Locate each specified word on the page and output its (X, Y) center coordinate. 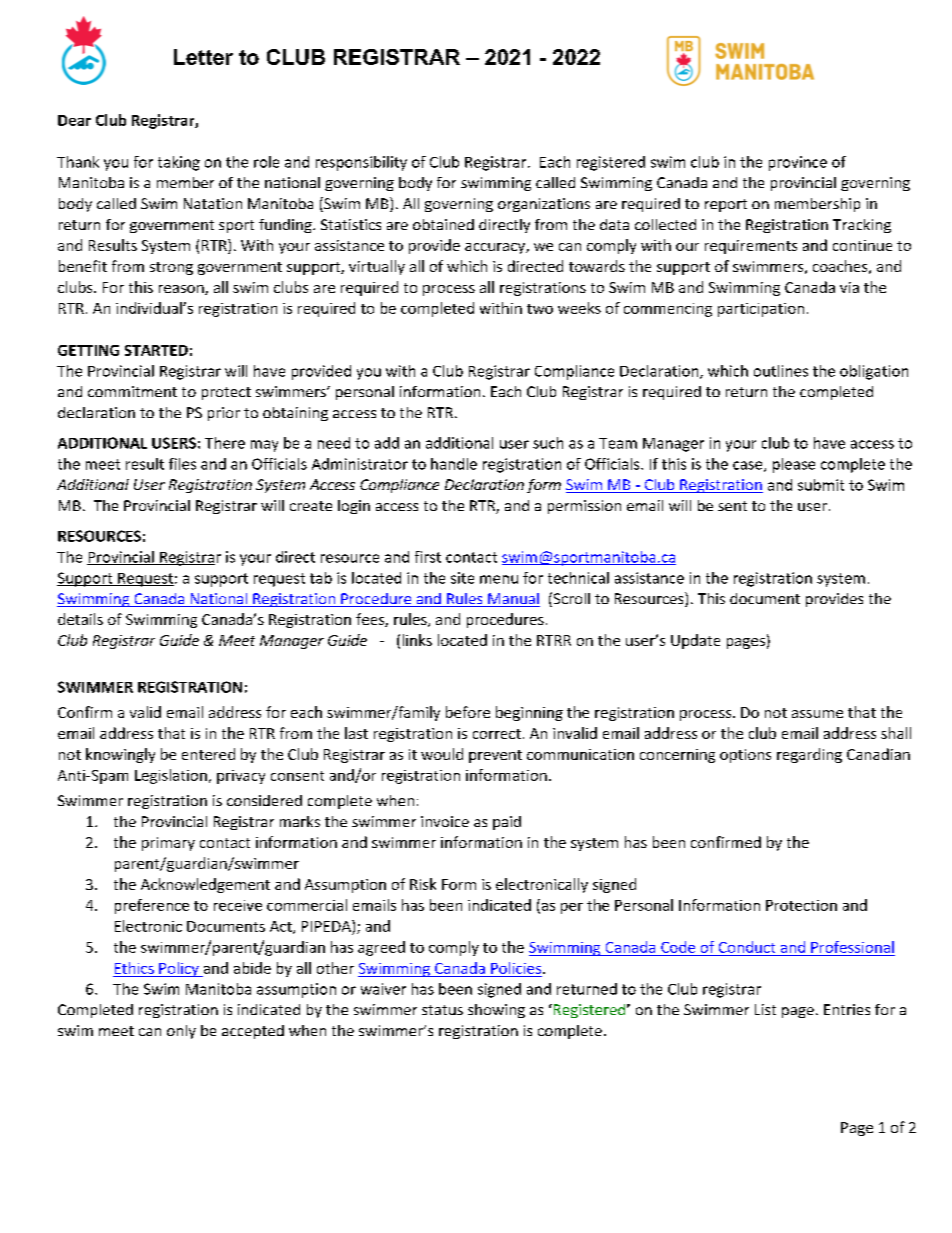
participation (761, 310)
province (798, 163)
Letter (203, 57)
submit (821, 485)
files (182, 464)
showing (496, 1011)
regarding (809, 755)
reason (182, 290)
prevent (495, 756)
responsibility (361, 163)
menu (499, 579)
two (540, 309)
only (181, 1032)
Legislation (171, 776)
